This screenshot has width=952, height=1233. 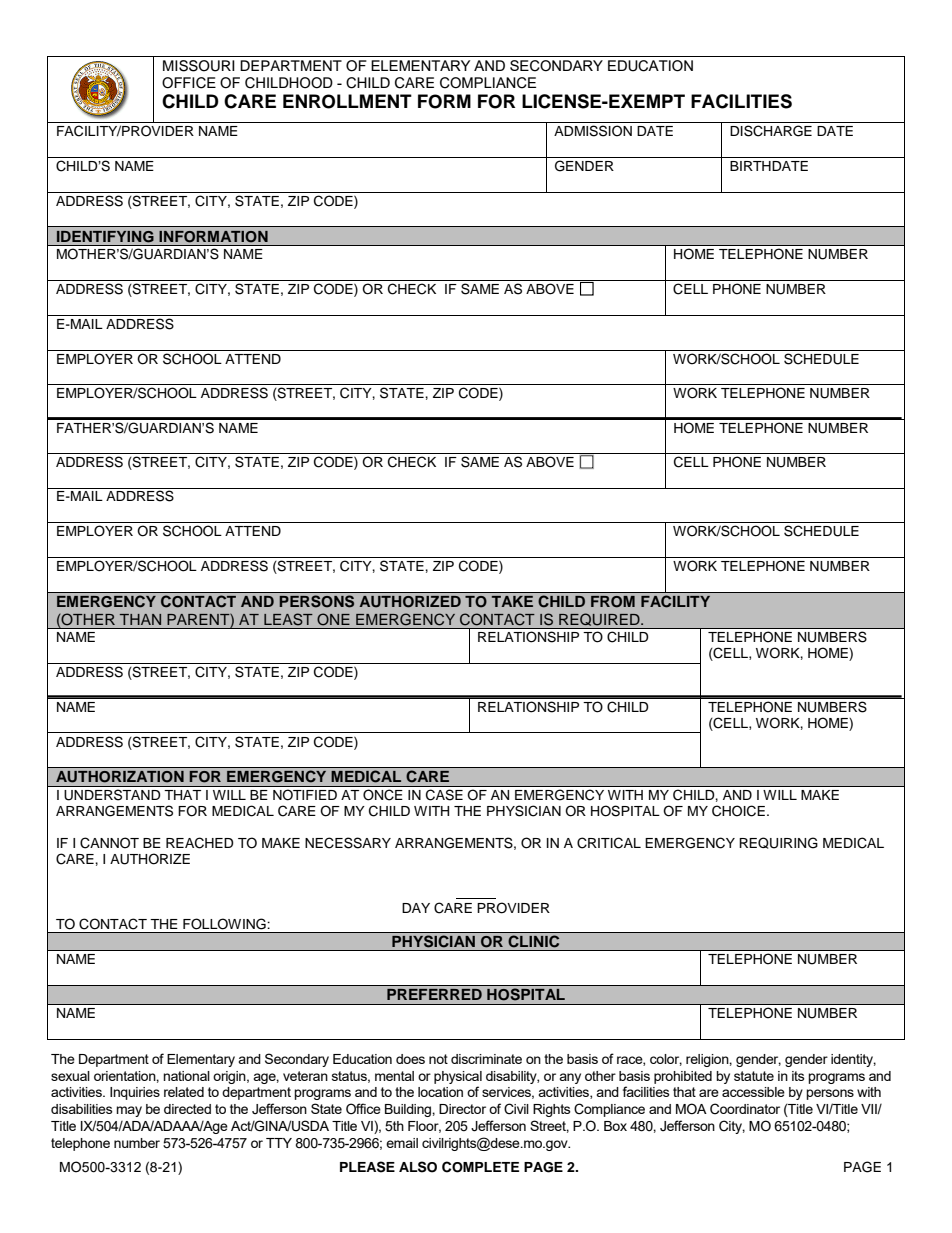 What do you see at coordinates (140, 619) in the screenshot?
I see `THAN` at bounding box center [140, 619].
